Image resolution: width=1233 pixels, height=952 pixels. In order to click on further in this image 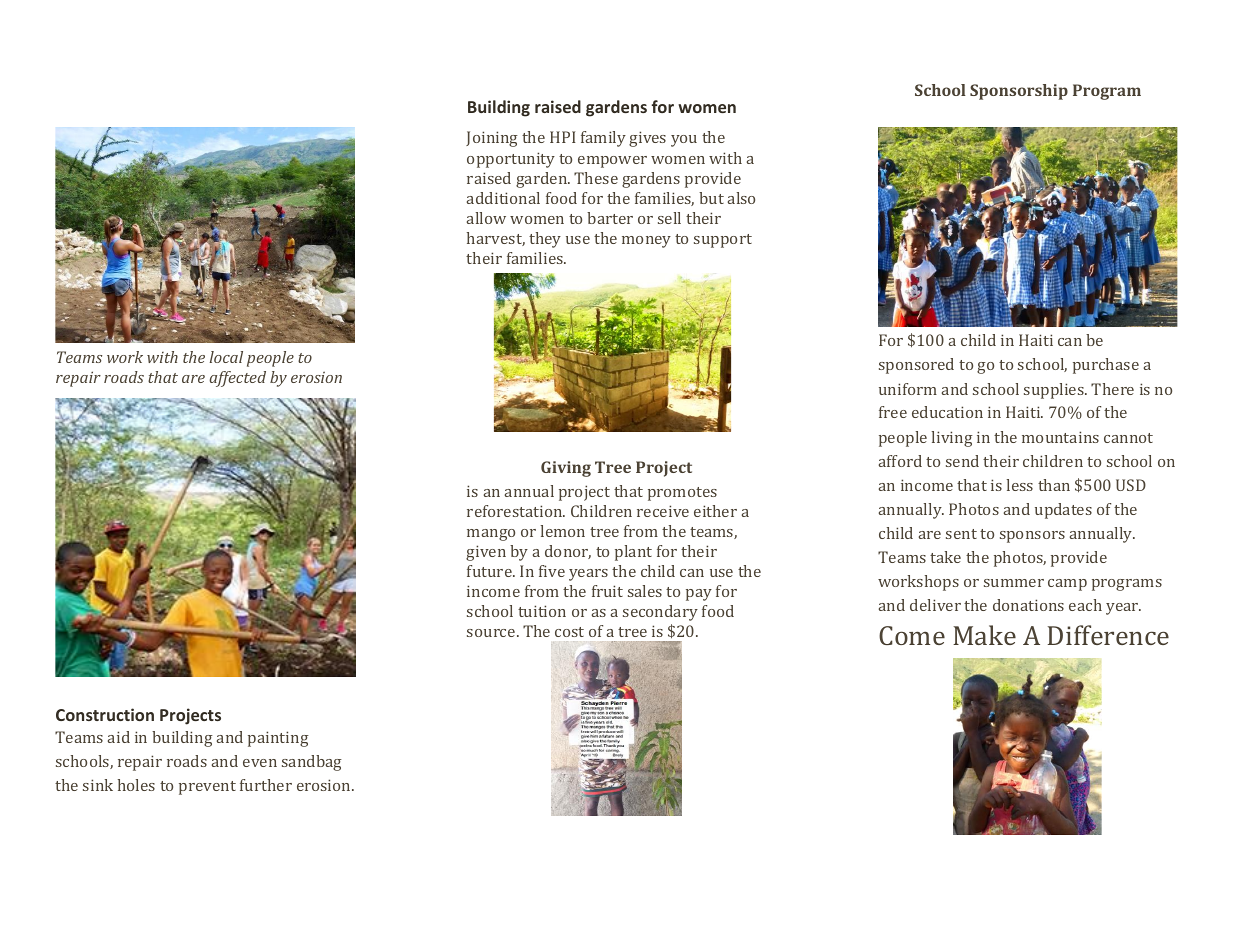, I will do `click(266, 785)`.
